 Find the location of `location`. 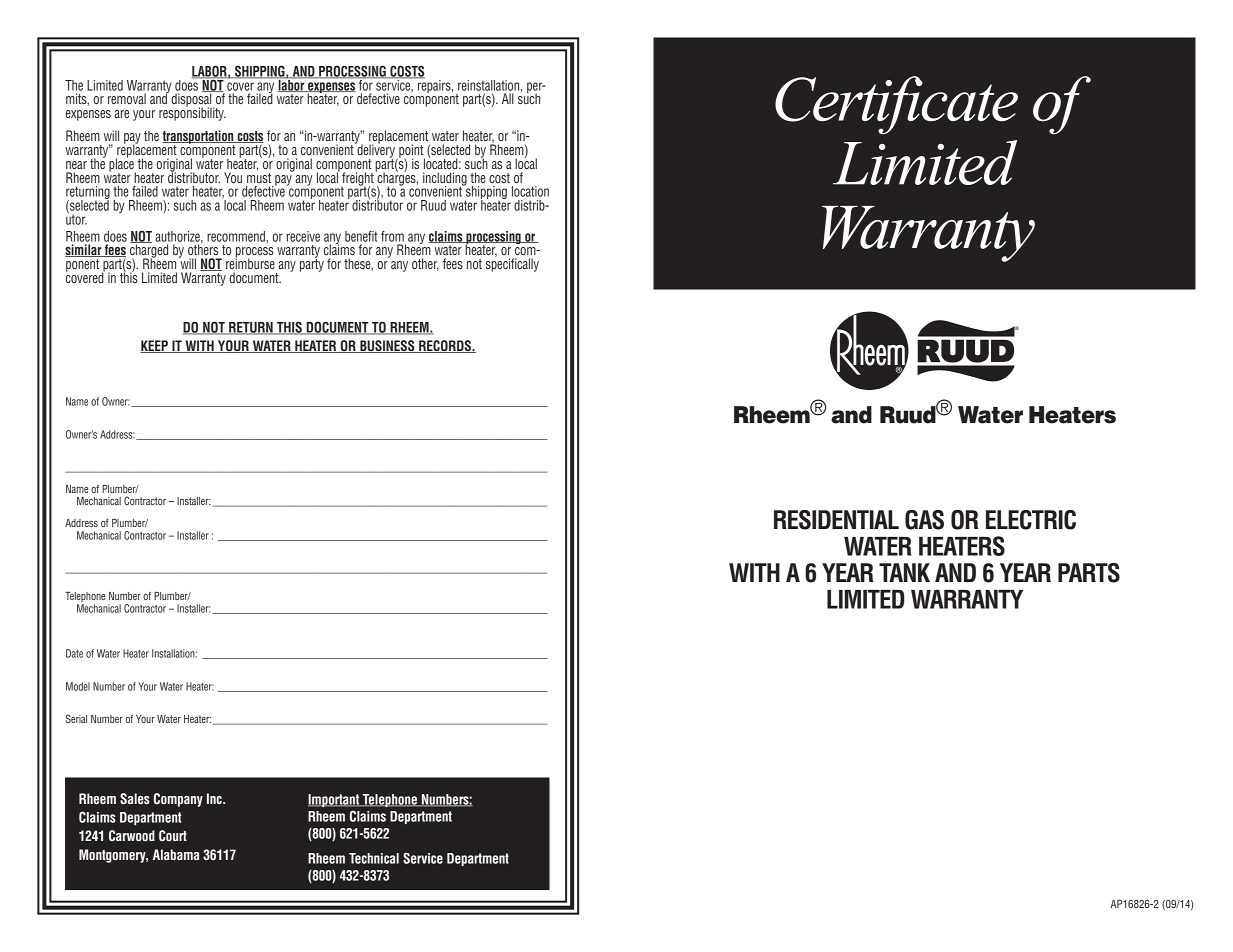

location is located at coordinates (530, 191).
